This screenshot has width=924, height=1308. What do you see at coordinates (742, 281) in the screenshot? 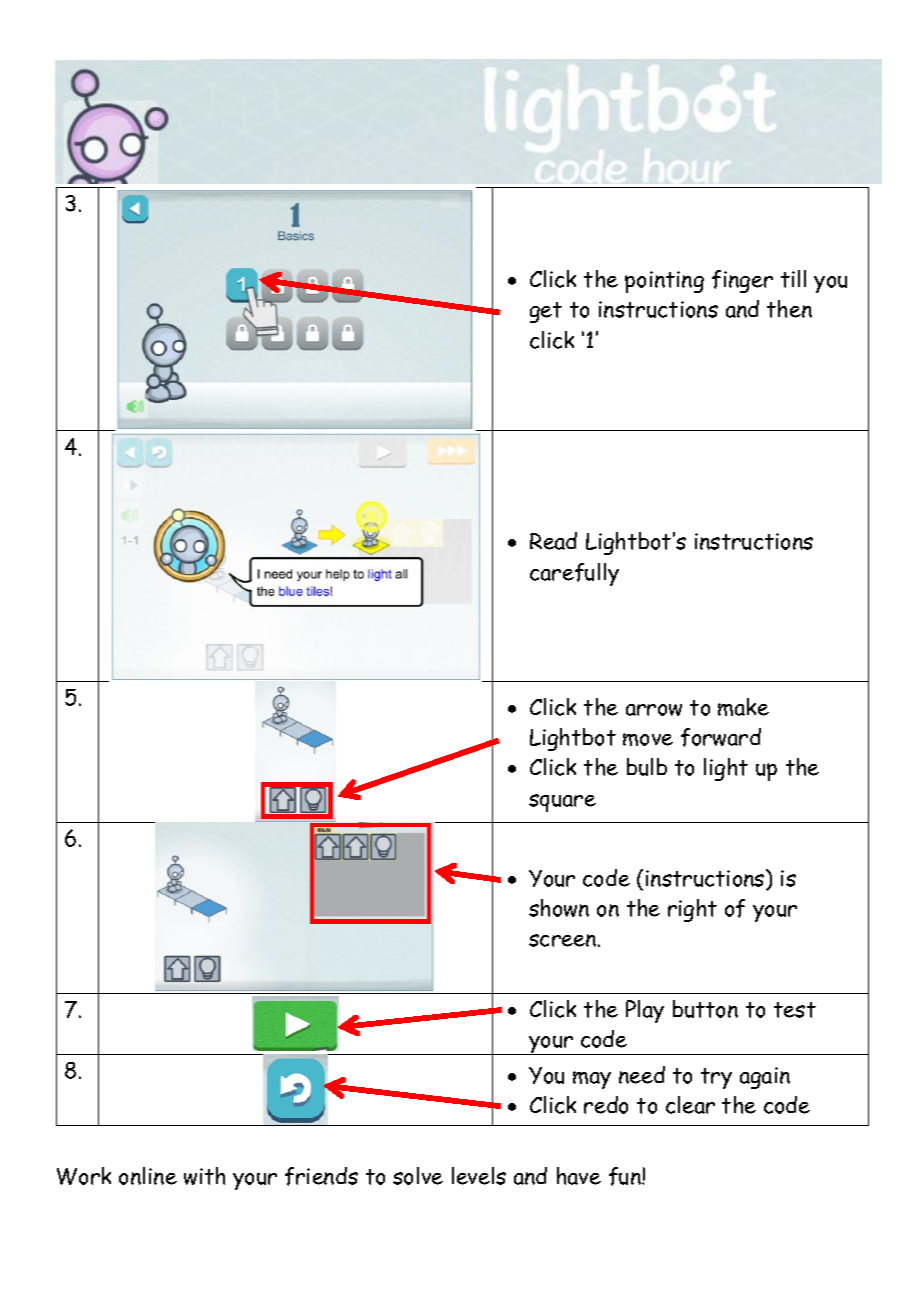
I see `finger` at bounding box center [742, 281].
